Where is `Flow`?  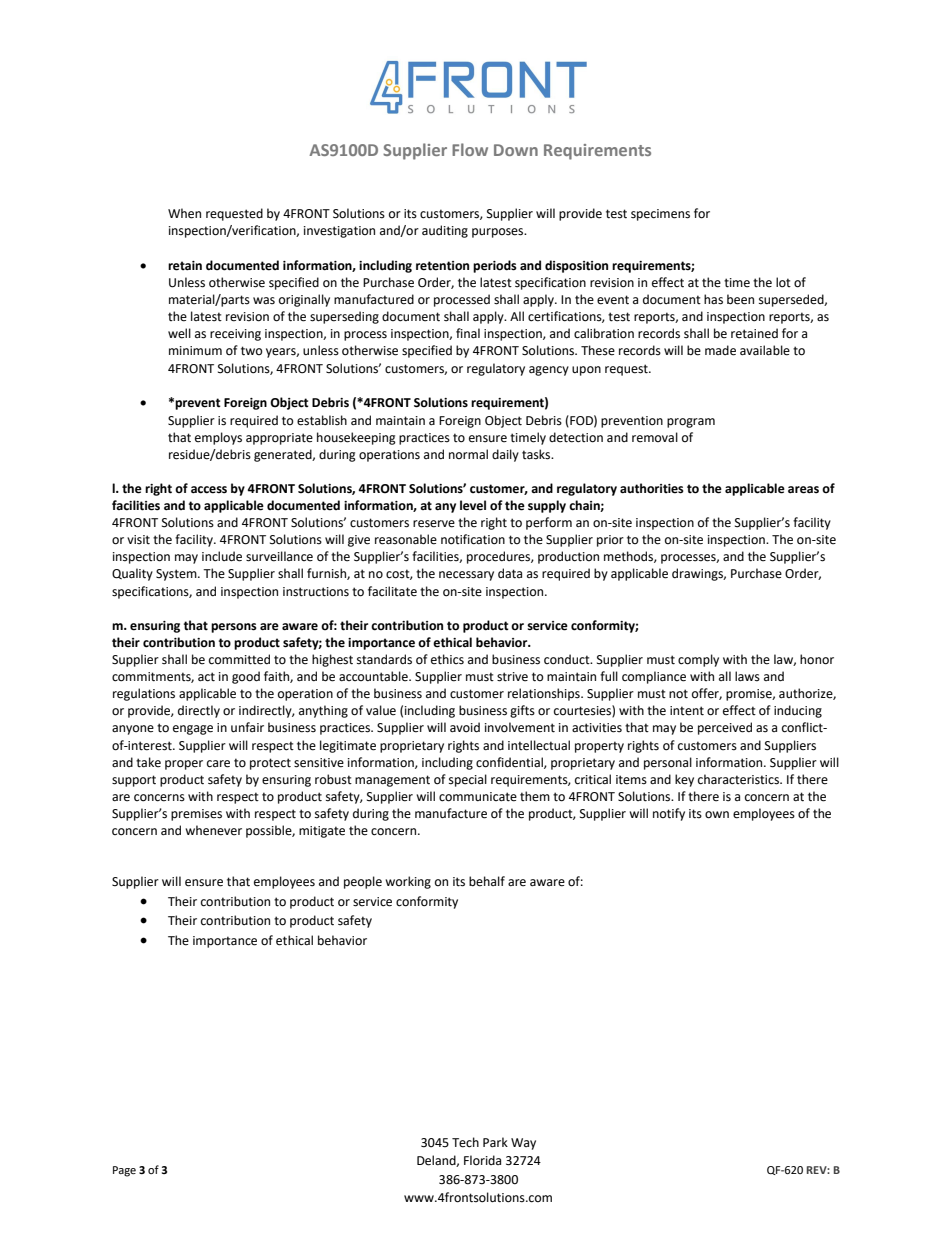
Flow is located at coordinates (470, 149).
